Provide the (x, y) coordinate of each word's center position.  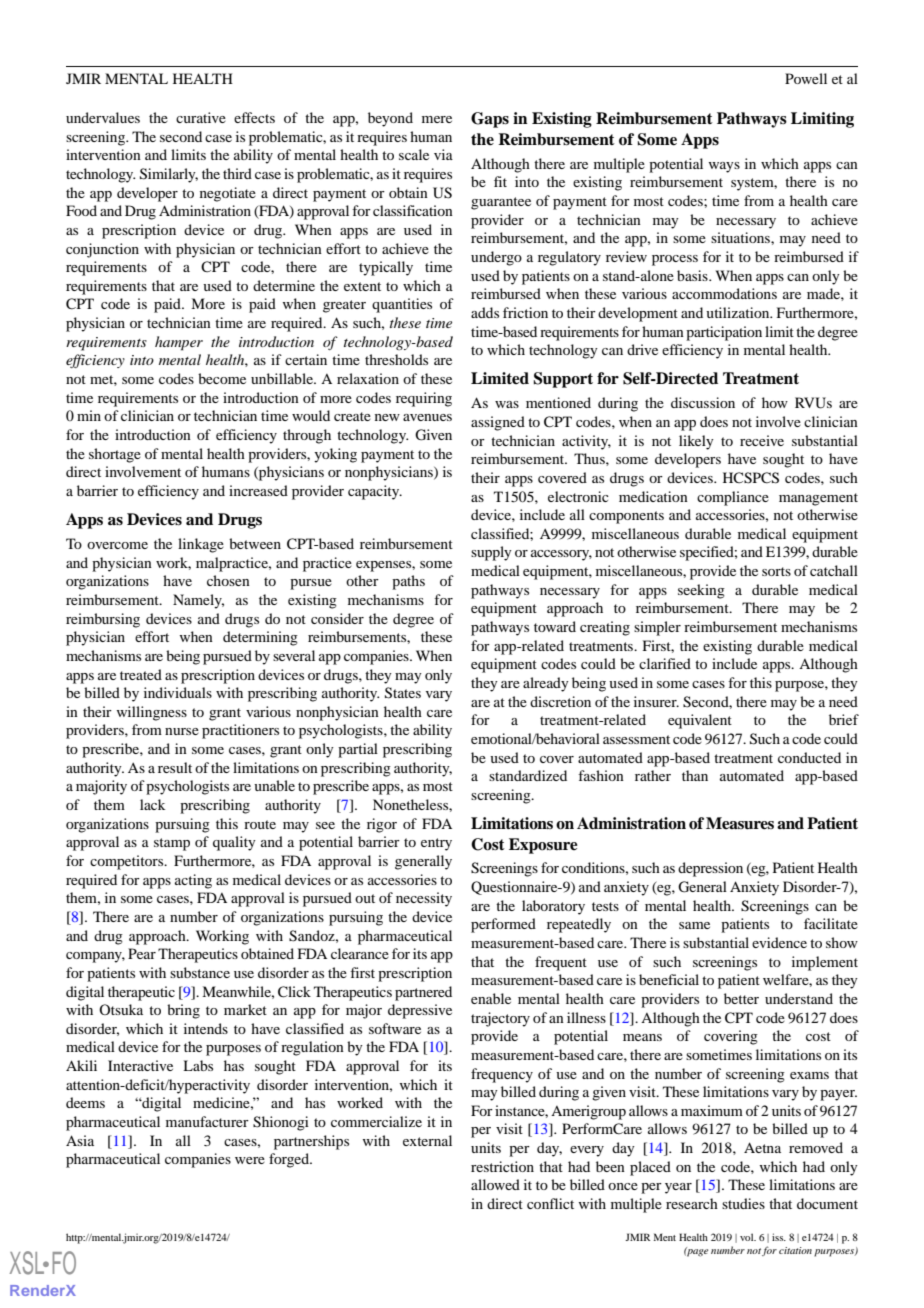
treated (141, 674)
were (250, 1160)
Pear (142, 953)
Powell (806, 78)
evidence (779, 942)
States (403, 693)
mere (437, 119)
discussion (703, 402)
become (222, 378)
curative (201, 117)
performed (503, 925)
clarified (665, 663)
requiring (424, 399)
